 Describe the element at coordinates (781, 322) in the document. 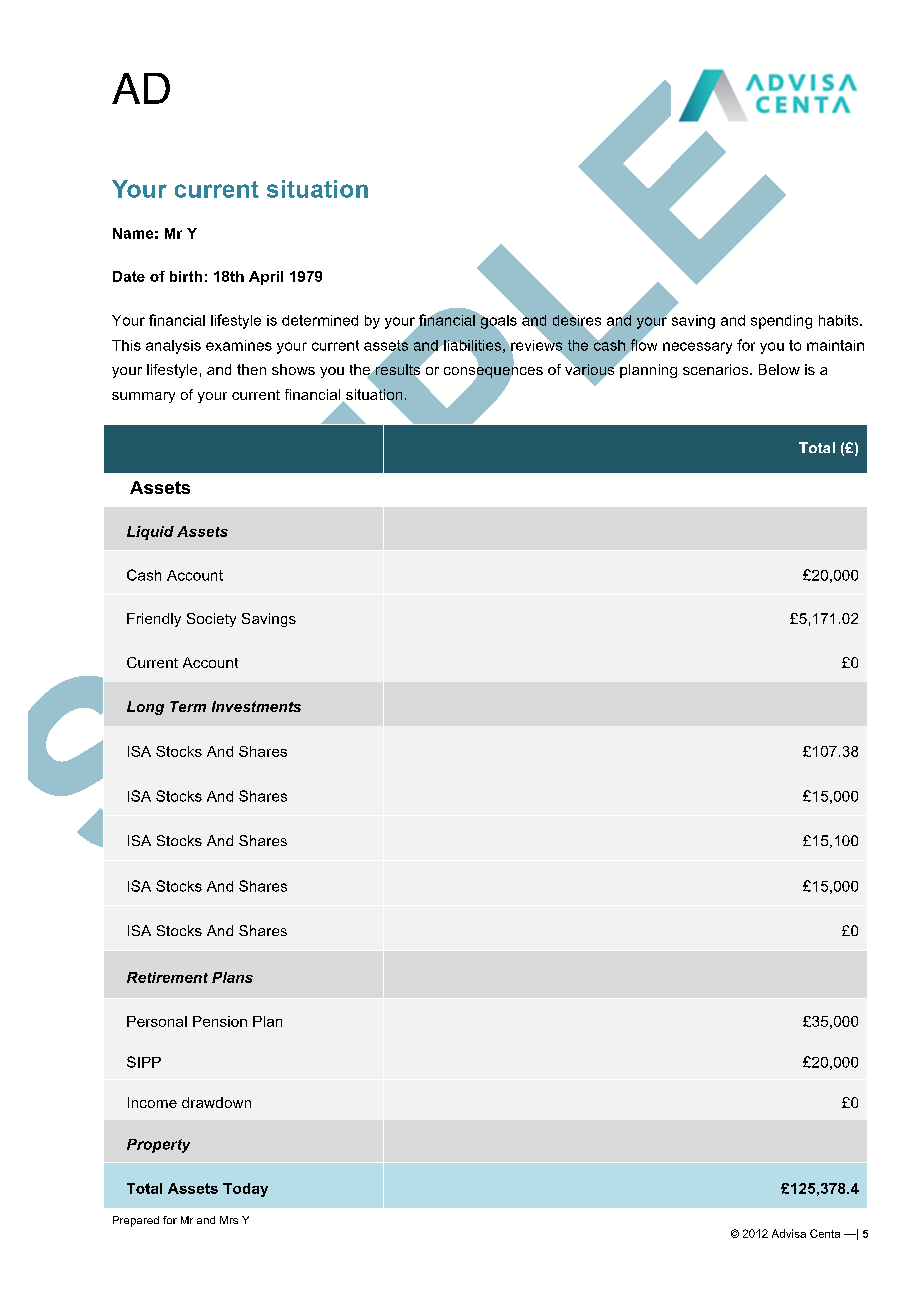

I see `spending` at that location.
